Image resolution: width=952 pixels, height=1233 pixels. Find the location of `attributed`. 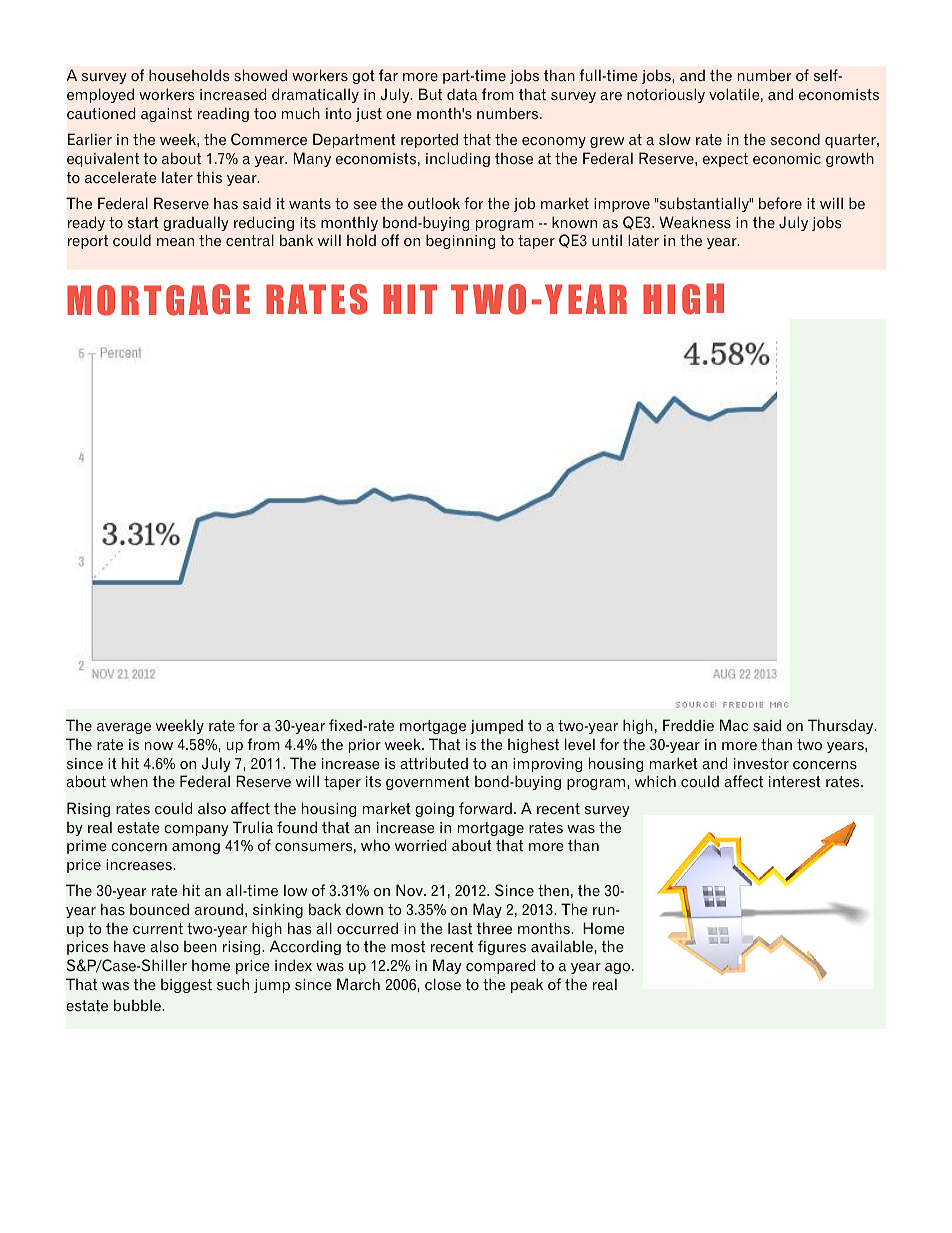

attributed is located at coordinates (434, 763).
